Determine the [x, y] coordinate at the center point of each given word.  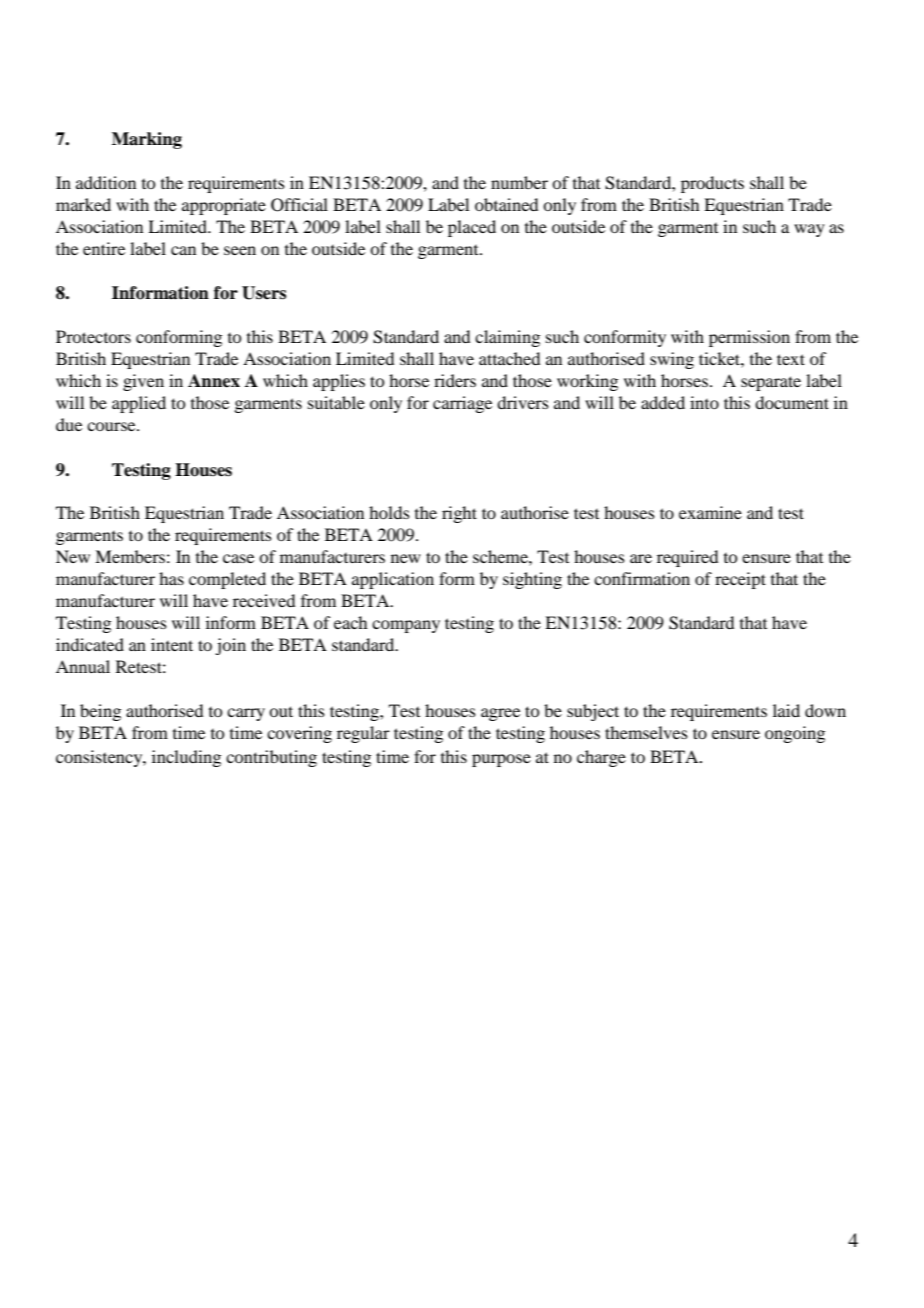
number [519, 182]
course [112, 426]
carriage [462, 404]
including [186, 758]
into [704, 402]
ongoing [795, 734]
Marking [147, 140]
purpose [501, 760]
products [712, 184]
